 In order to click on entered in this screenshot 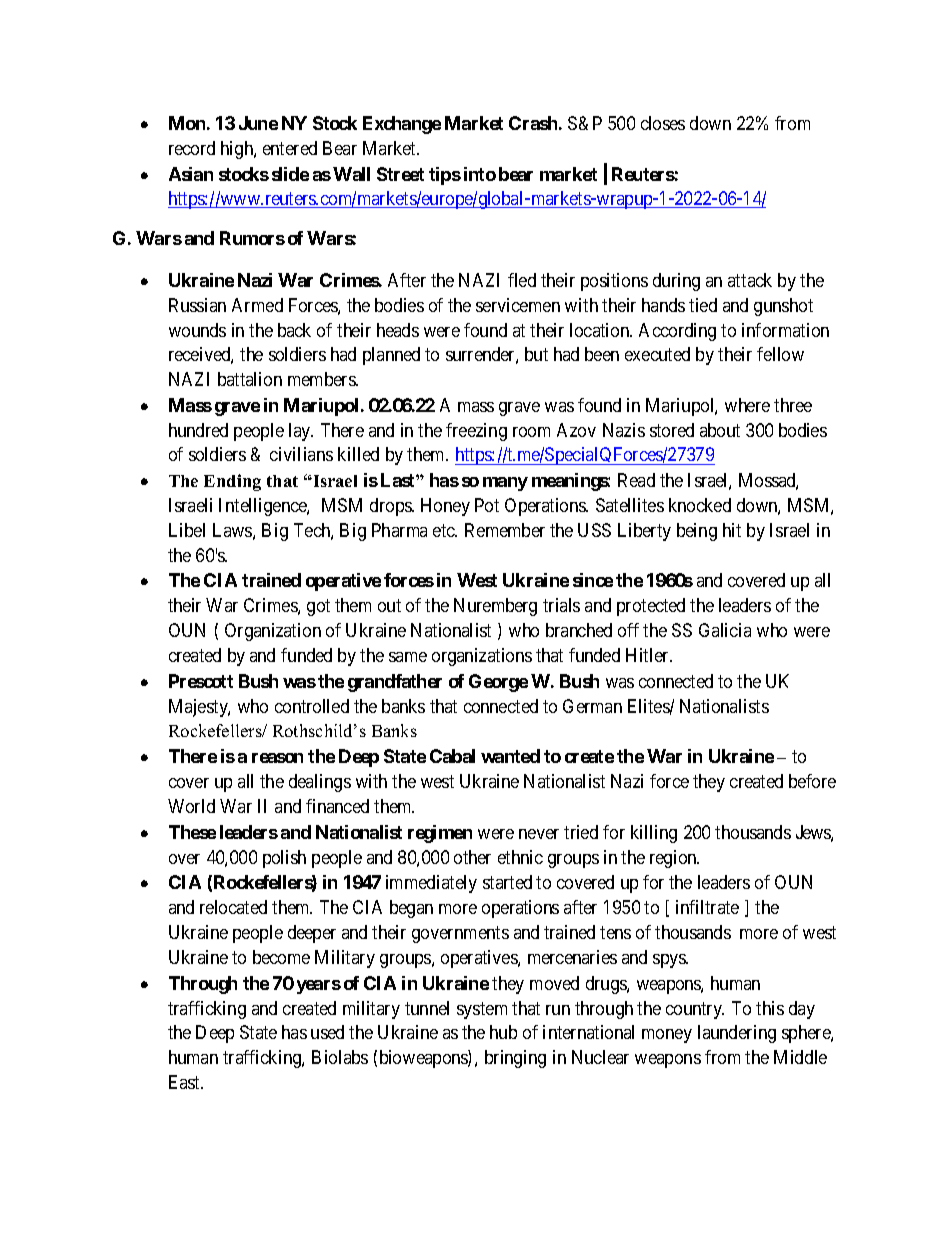, I will do `click(290, 148)`.
